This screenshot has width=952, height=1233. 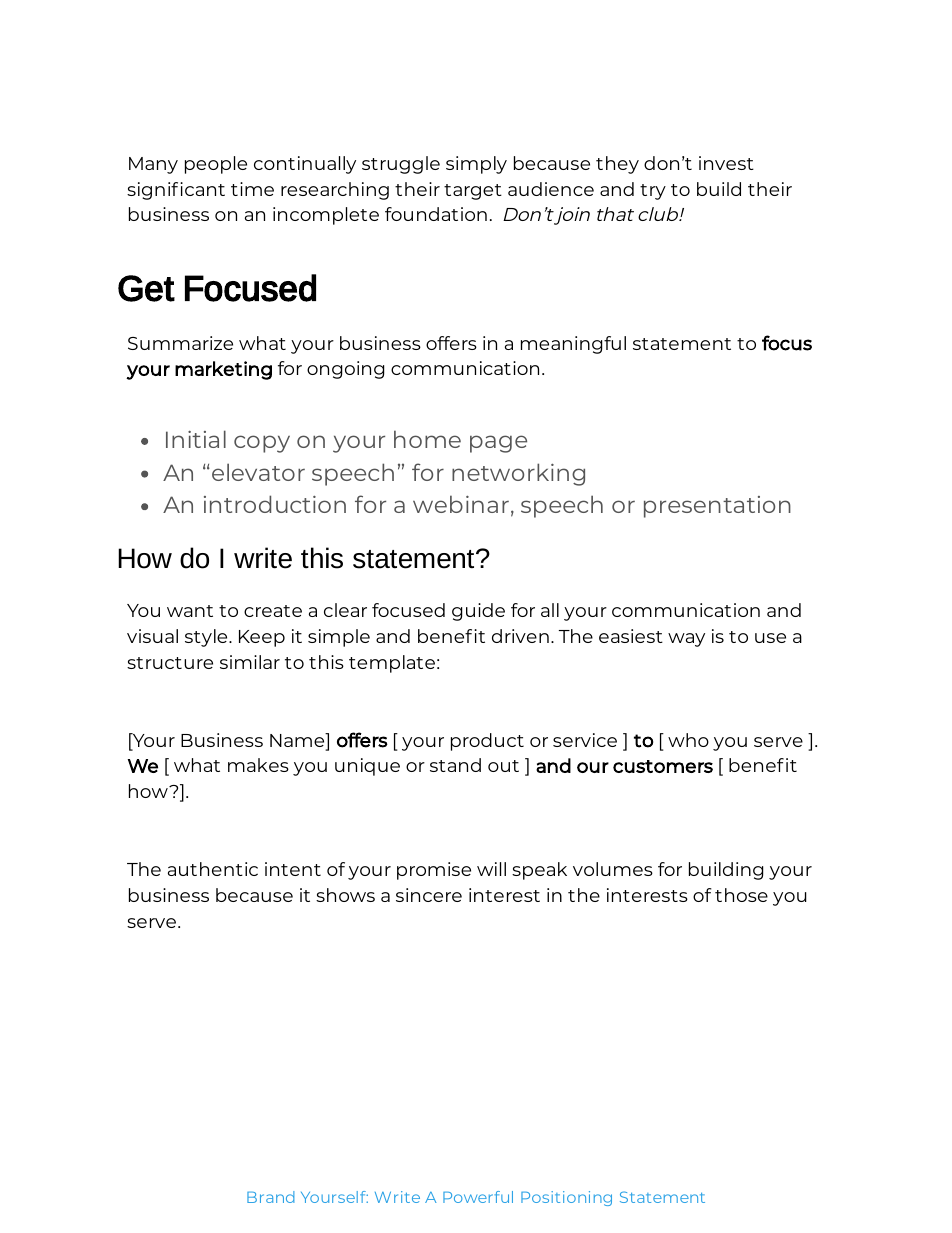 What do you see at coordinates (427, 439) in the screenshot?
I see `home` at bounding box center [427, 439].
